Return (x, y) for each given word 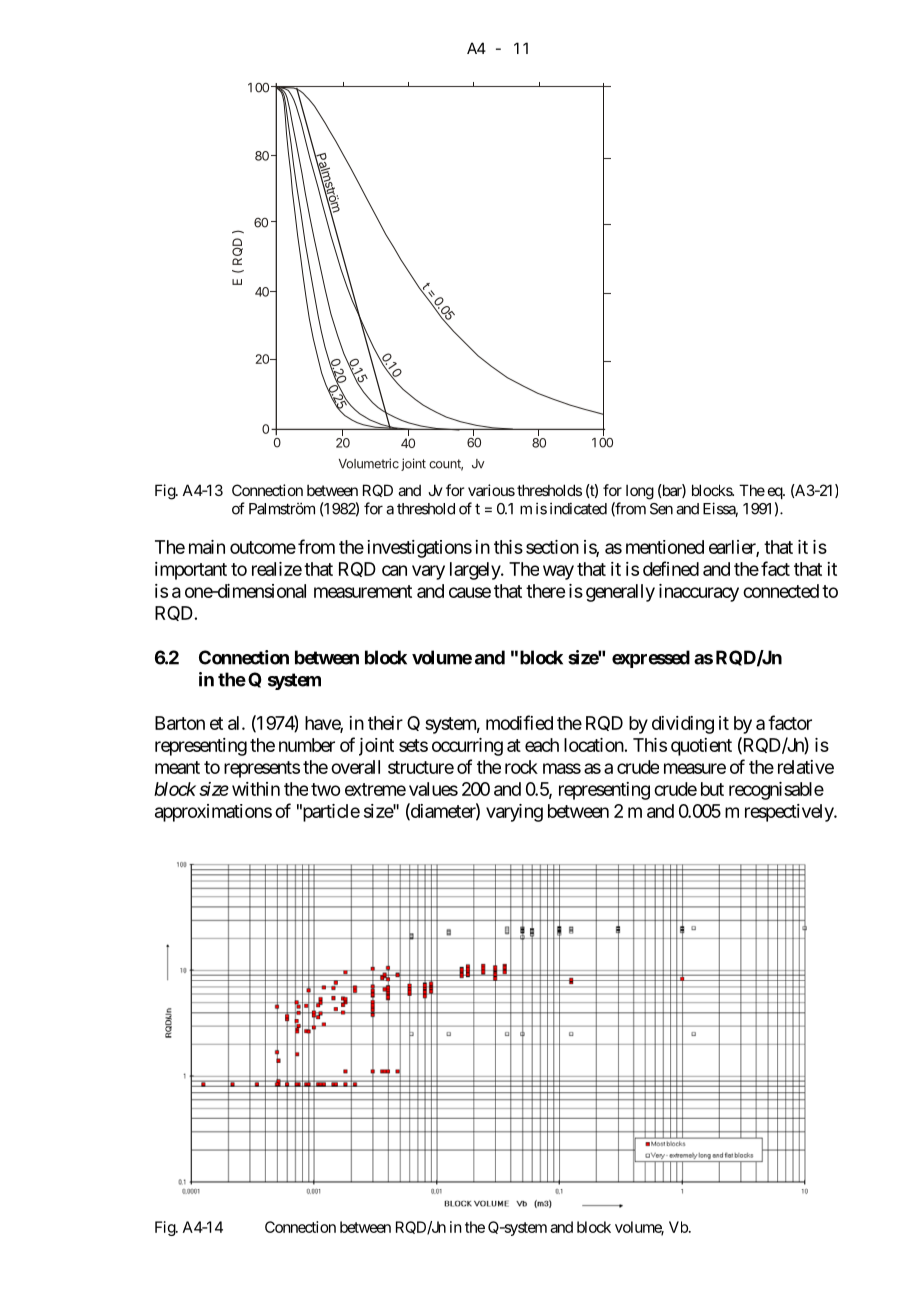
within (256, 789)
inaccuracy (699, 593)
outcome (263, 547)
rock (521, 767)
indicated (578, 508)
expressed (651, 659)
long (640, 492)
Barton (180, 723)
